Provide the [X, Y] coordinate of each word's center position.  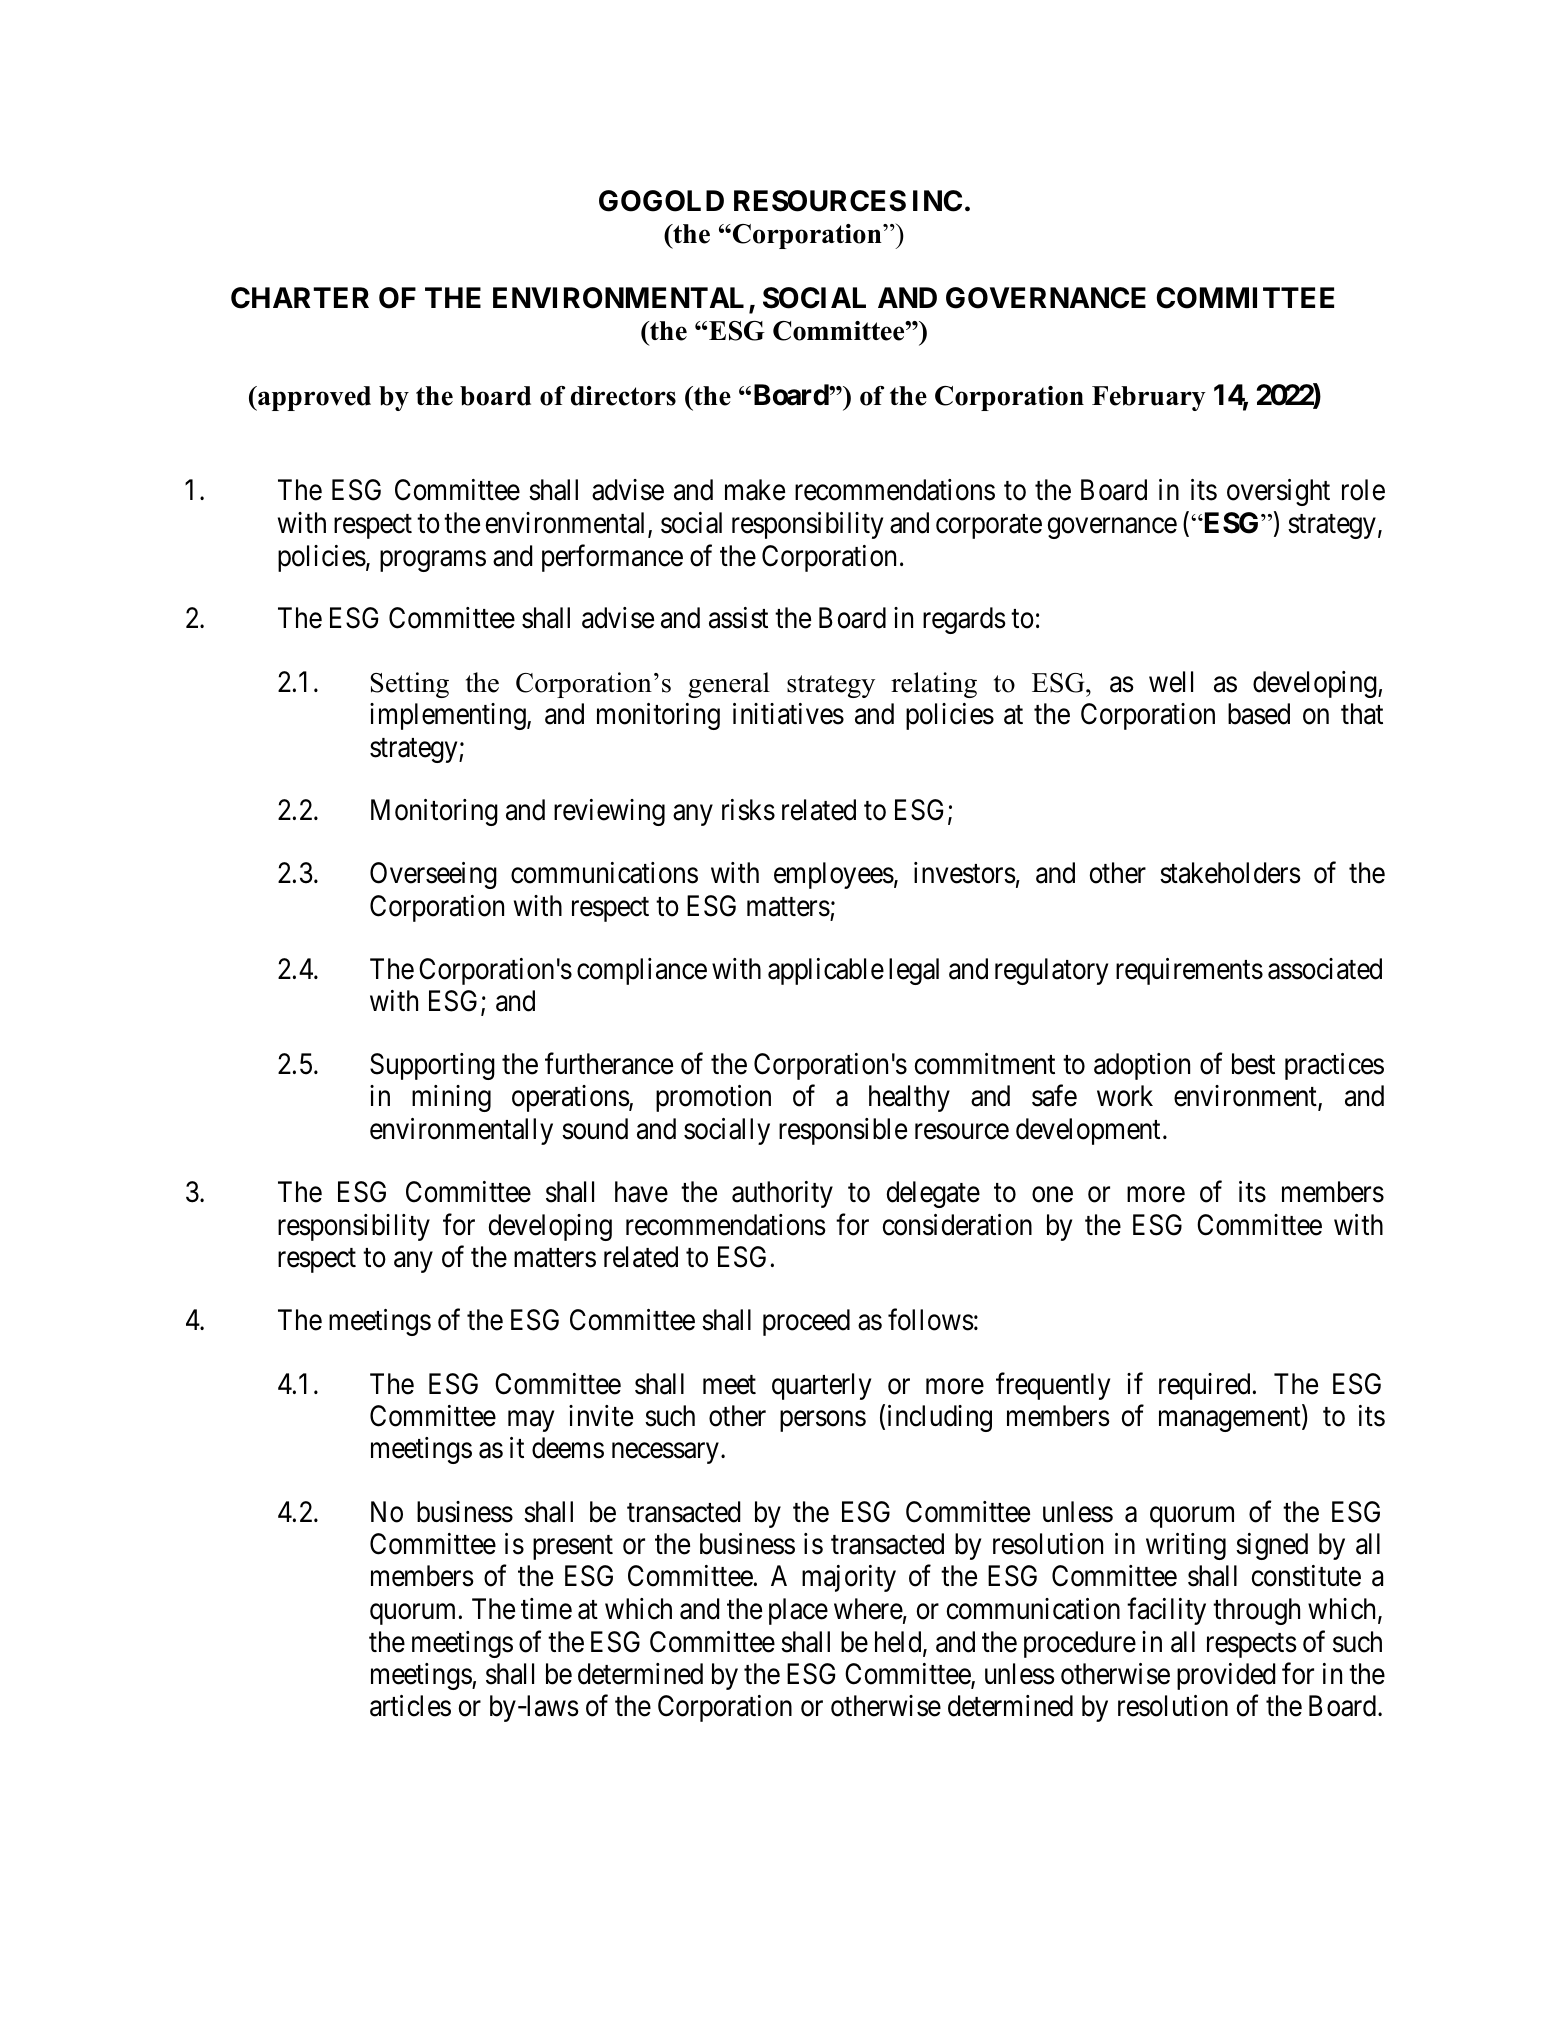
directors [623, 396]
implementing [449, 716]
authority [782, 1194]
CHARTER [300, 298]
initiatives [788, 714]
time [546, 1609]
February [1149, 398]
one [1052, 1195]
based [1259, 714]
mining [451, 1098]
